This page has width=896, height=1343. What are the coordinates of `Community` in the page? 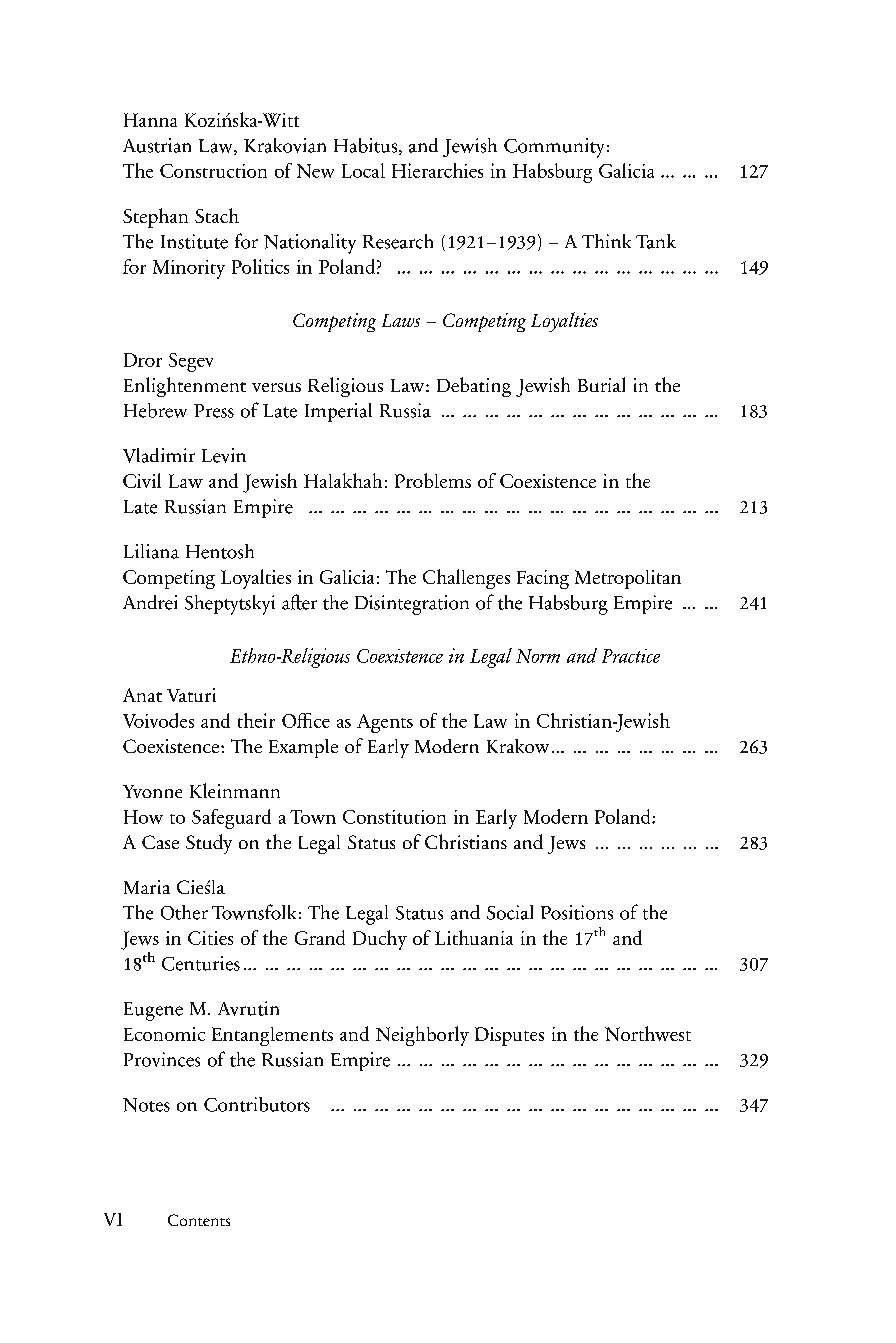 It's located at (554, 148).
